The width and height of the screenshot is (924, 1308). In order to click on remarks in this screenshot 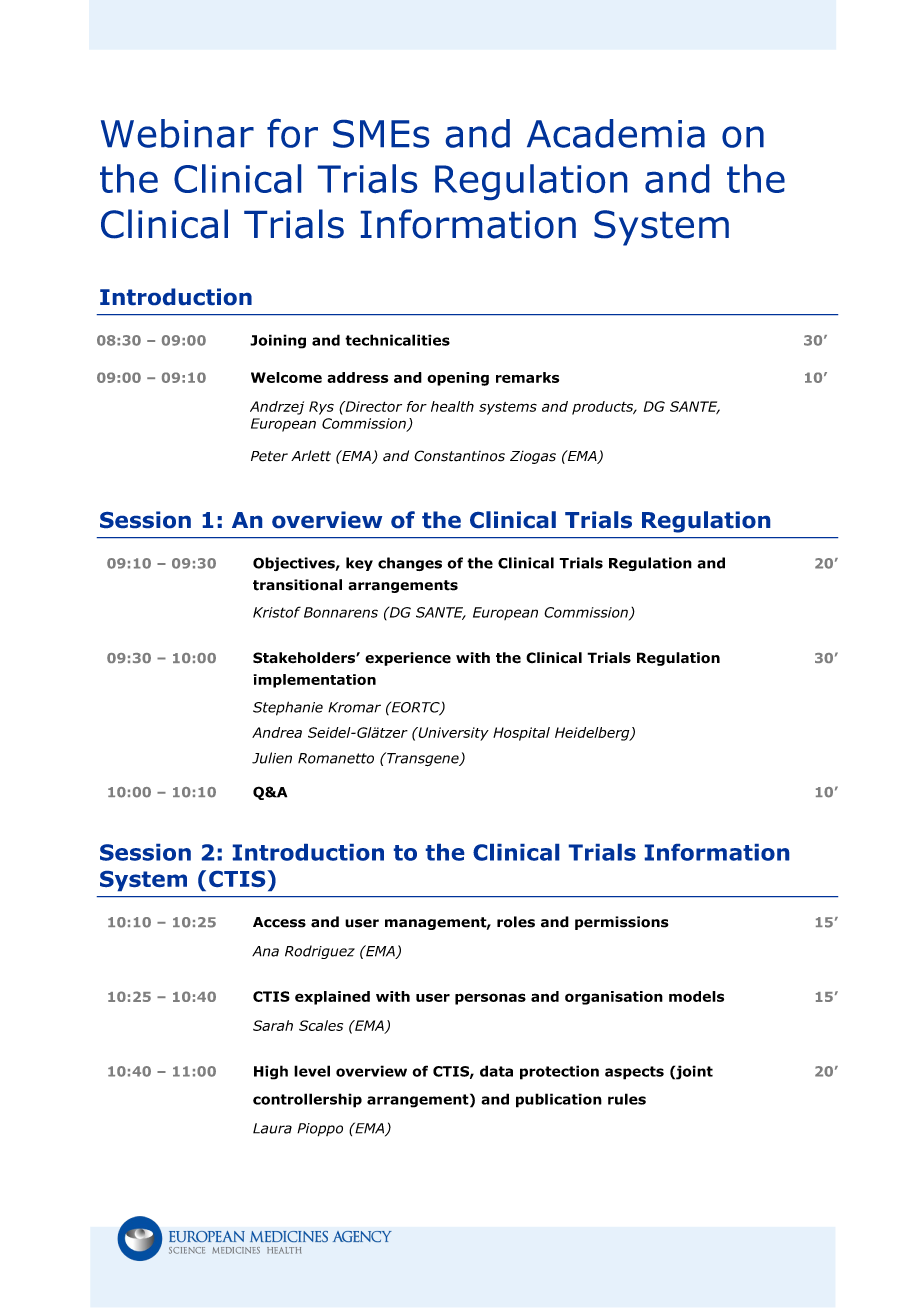, I will do `click(527, 377)`.
